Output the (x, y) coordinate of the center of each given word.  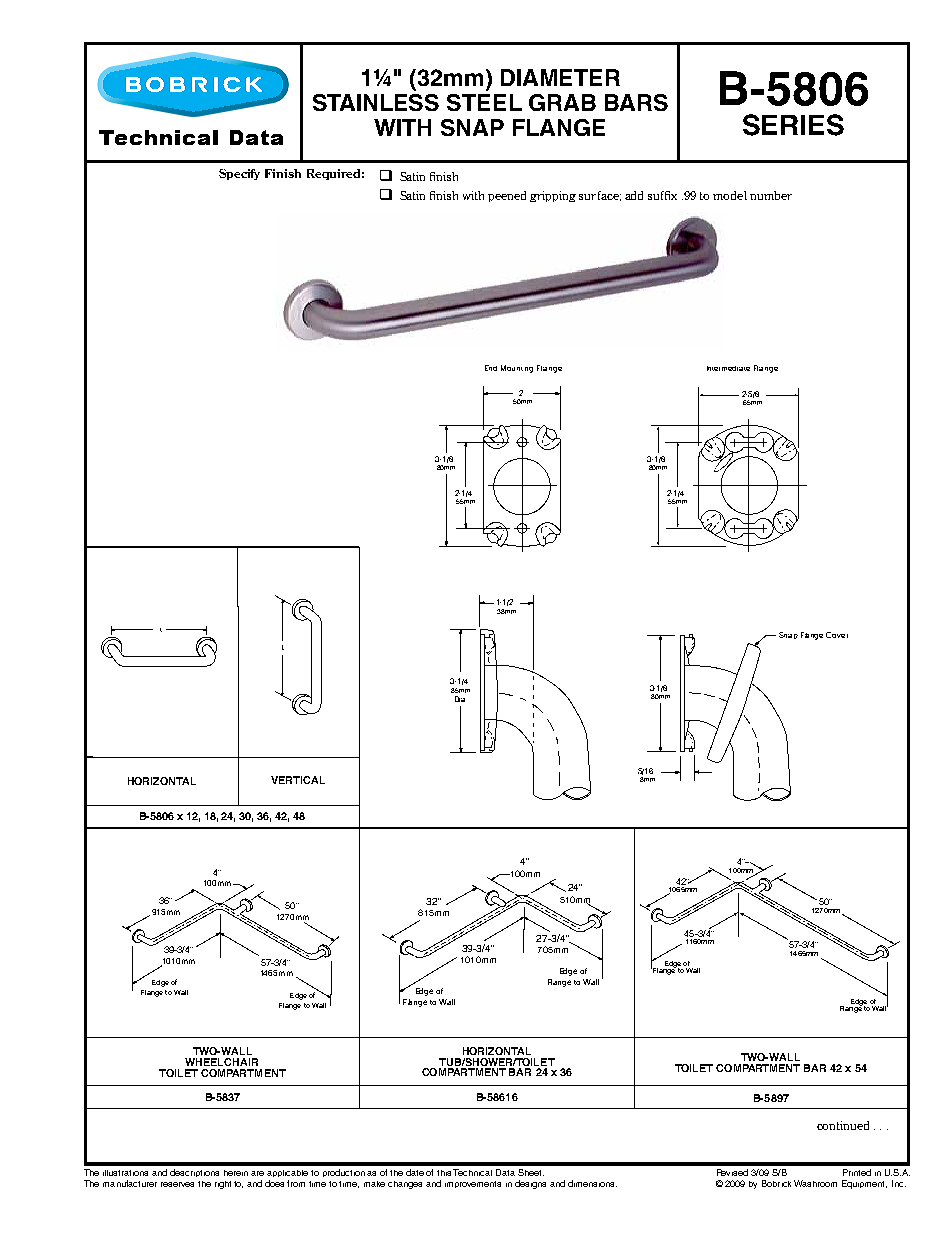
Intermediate (728, 368)
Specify (239, 174)
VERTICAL (298, 780)
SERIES (793, 125)
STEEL (484, 102)
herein (236, 1173)
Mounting (517, 369)
